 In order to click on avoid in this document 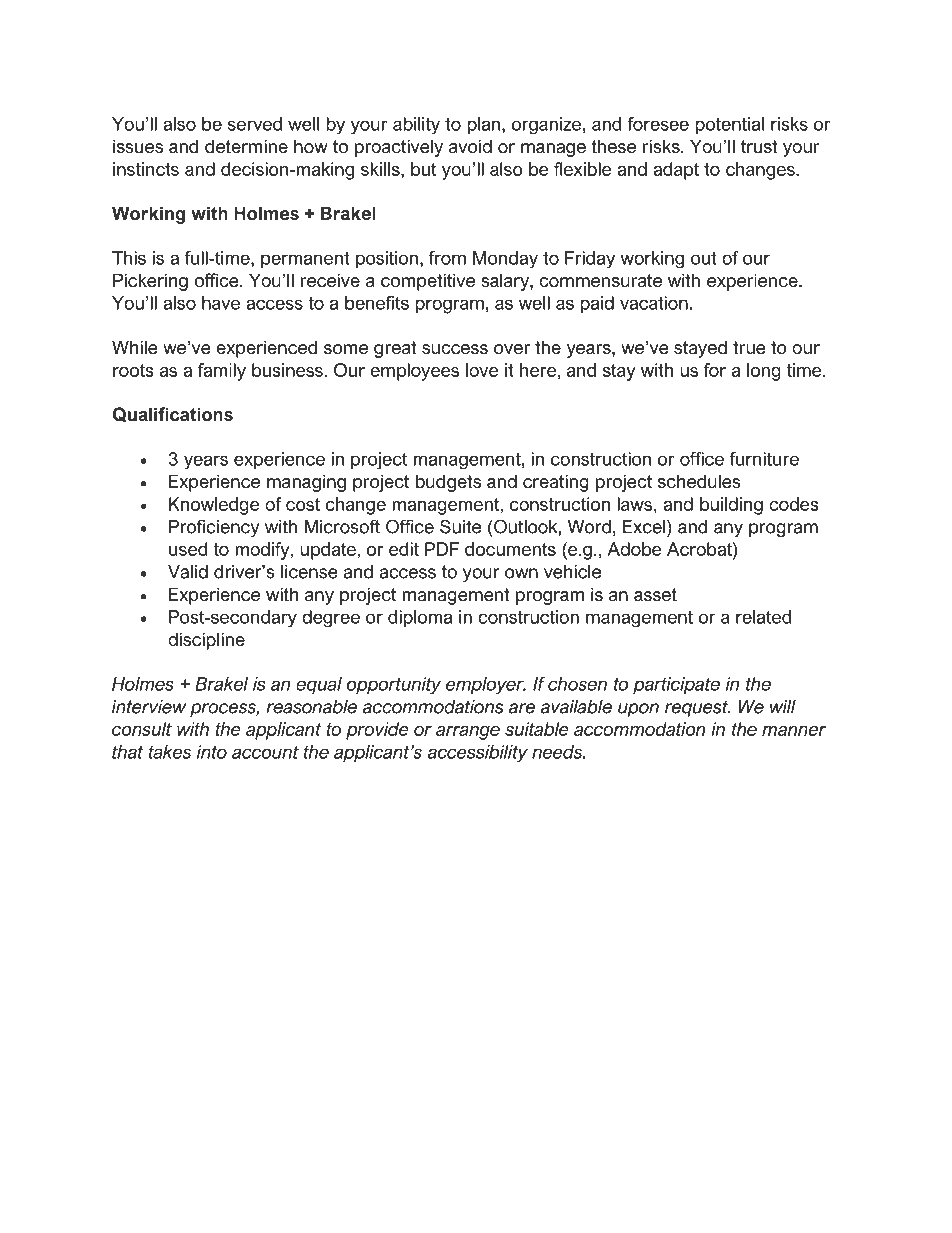, I will do `click(470, 146)`.
